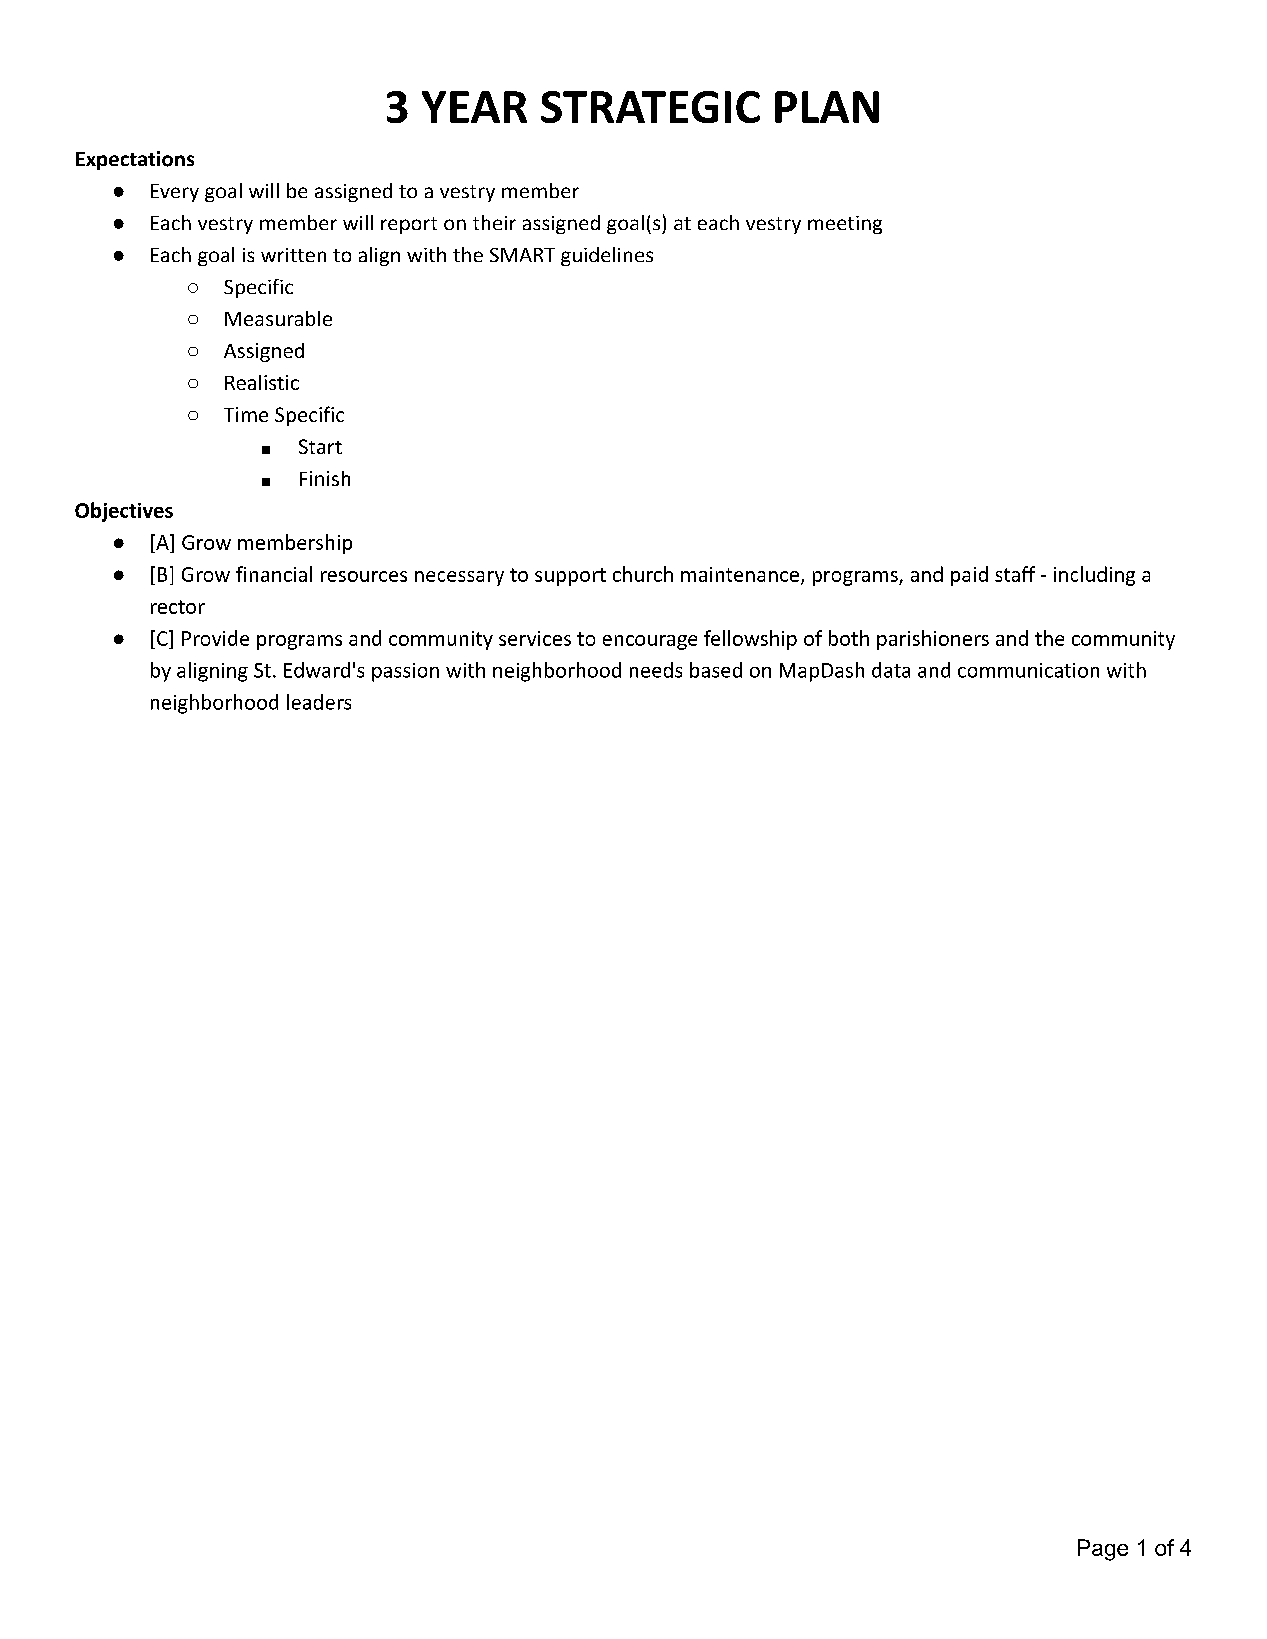  What do you see at coordinates (175, 193) in the screenshot?
I see `Every` at bounding box center [175, 193].
